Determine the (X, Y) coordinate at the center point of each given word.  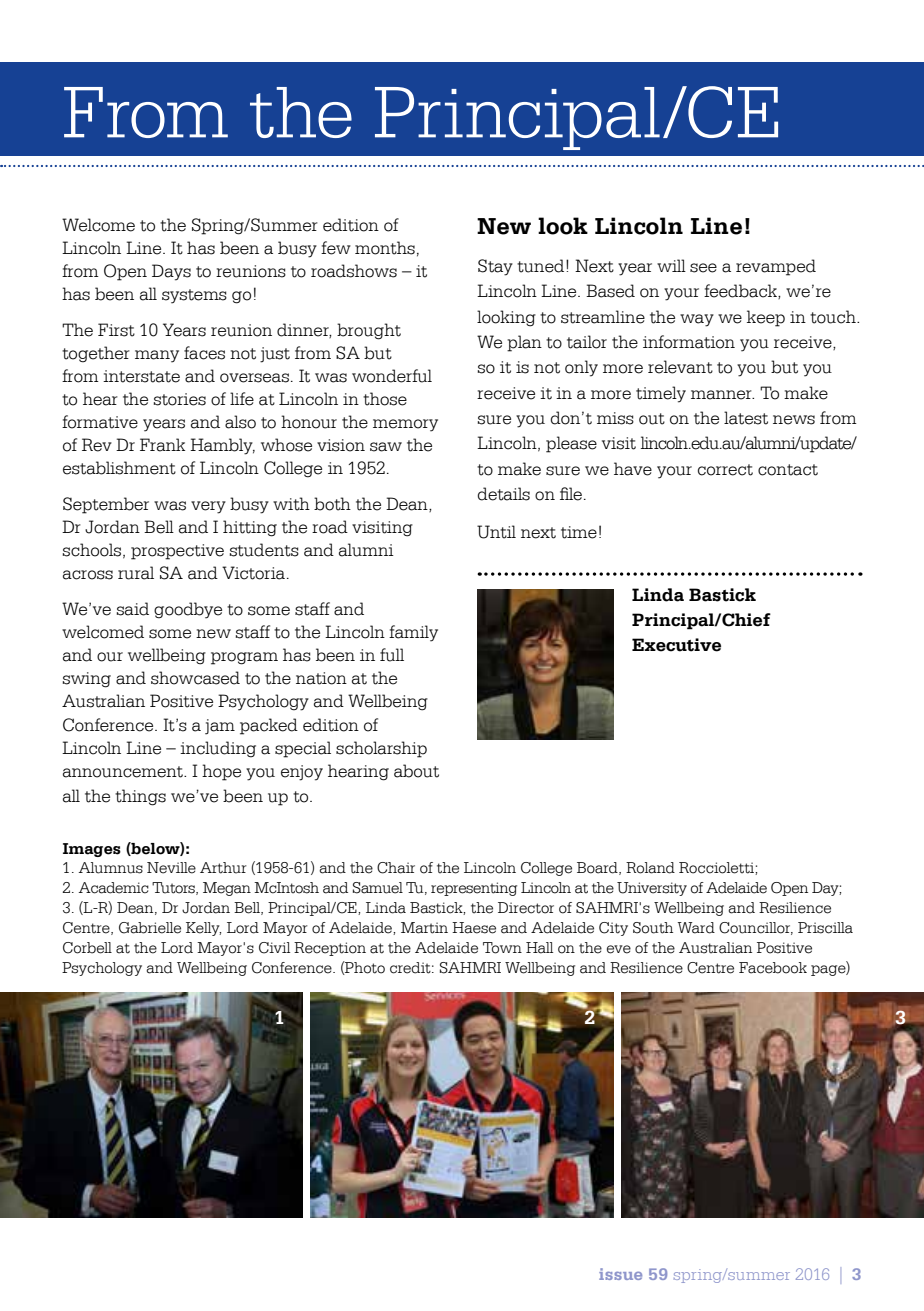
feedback (741, 291)
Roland (650, 868)
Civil (274, 948)
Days (171, 272)
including (218, 749)
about (416, 771)
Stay (495, 267)
